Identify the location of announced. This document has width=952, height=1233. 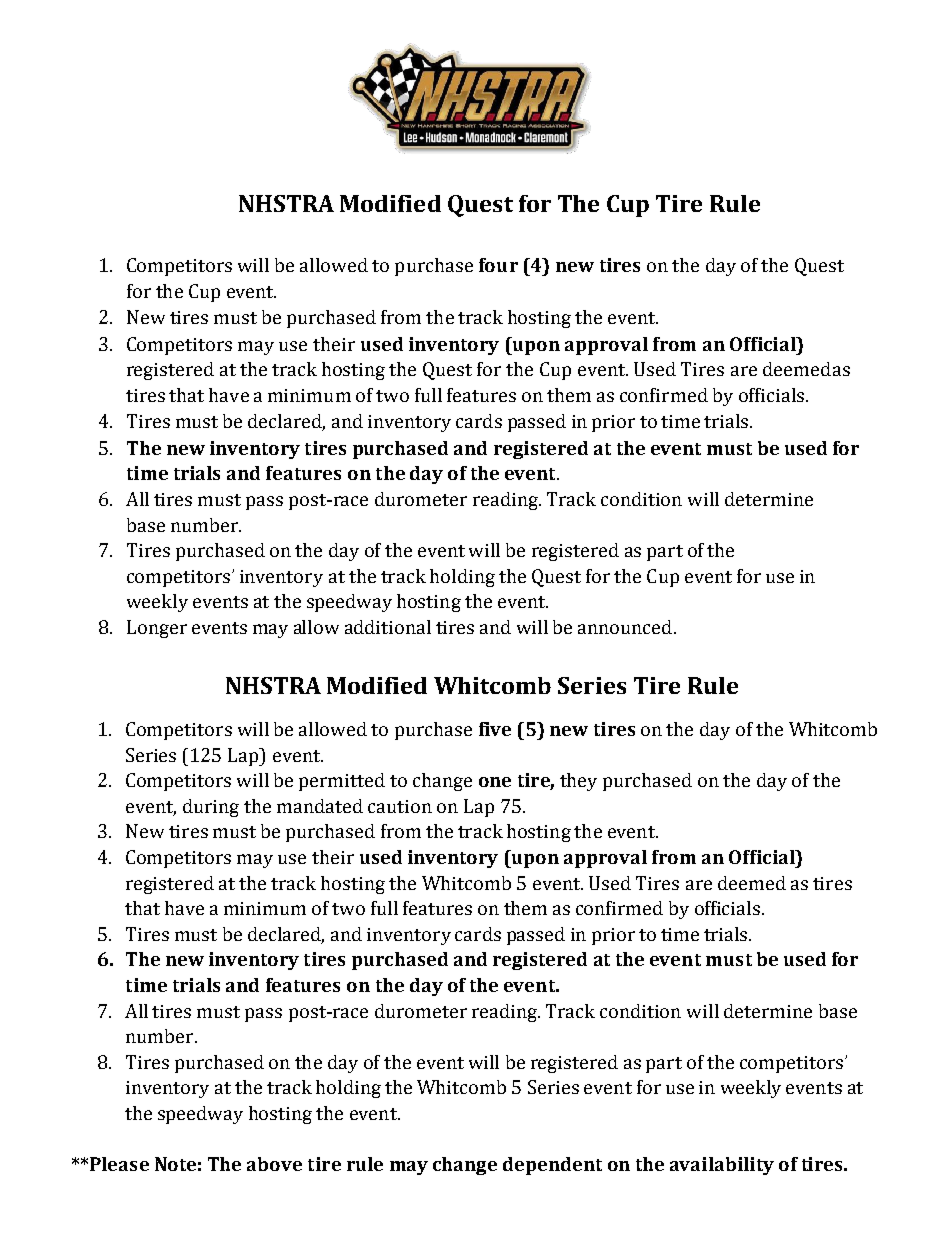
(625, 627).
